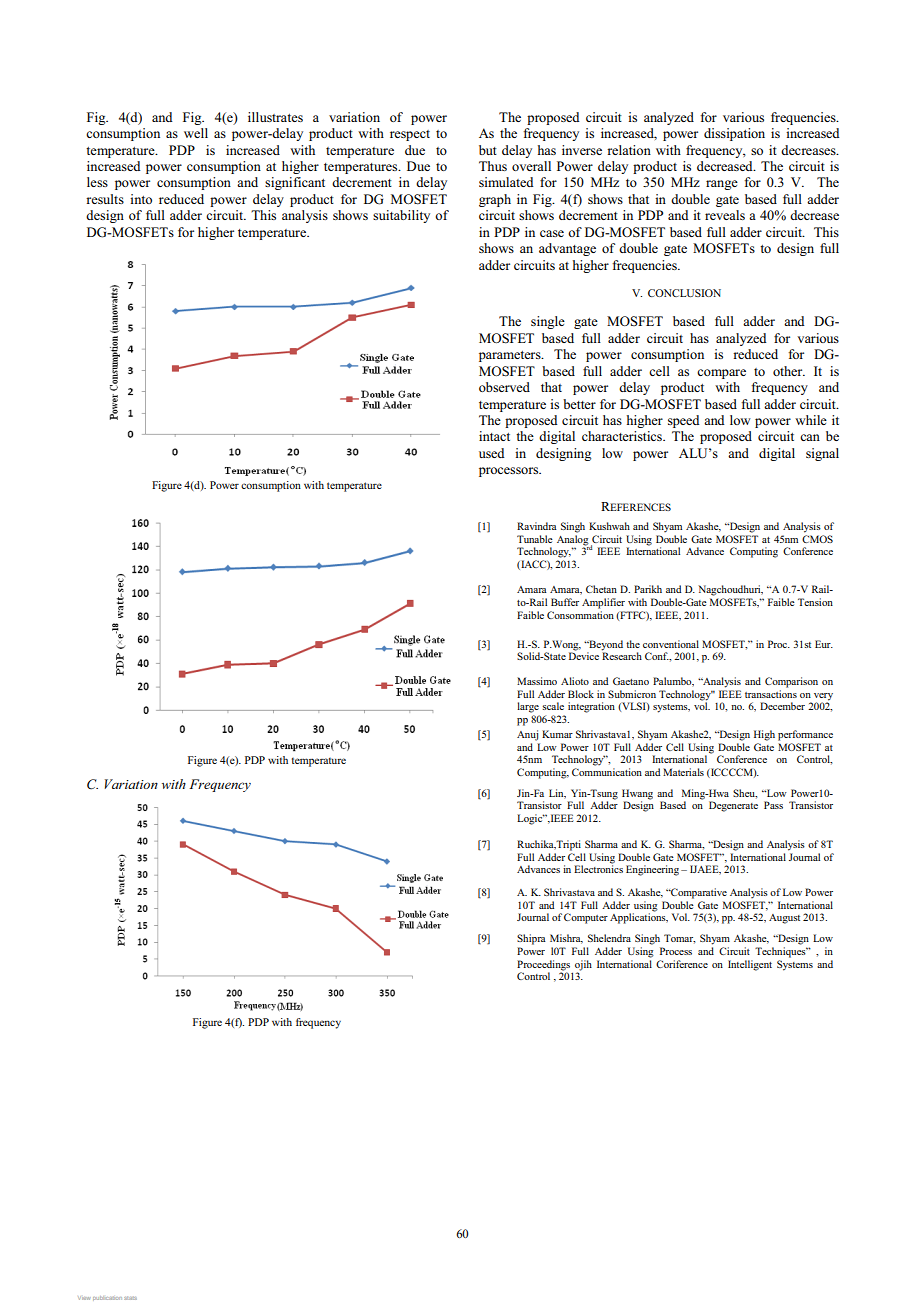  What do you see at coordinates (586, 918) in the screenshot?
I see `Computer` at bounding box center [586, 918].
